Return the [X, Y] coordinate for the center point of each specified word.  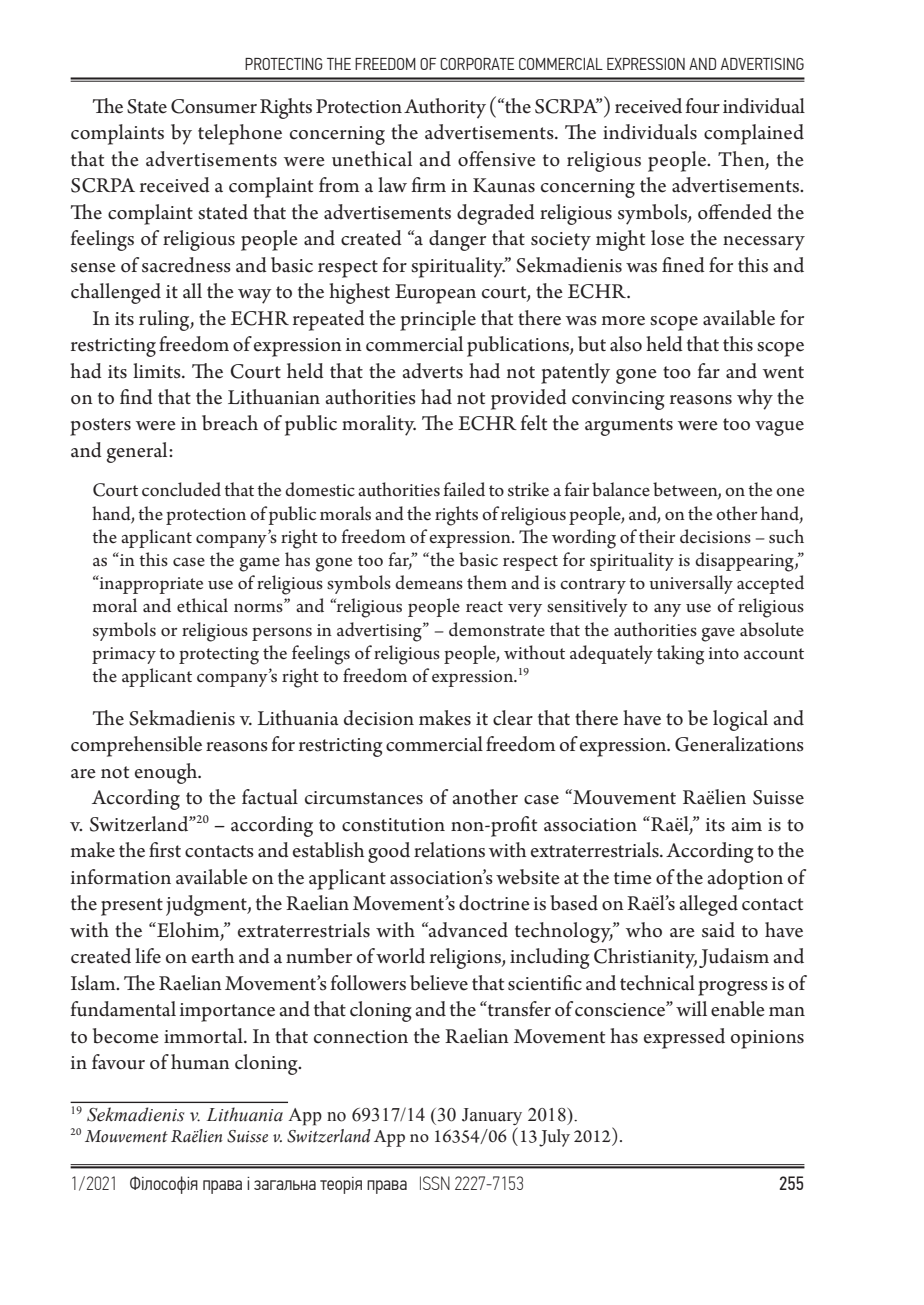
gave [718, 635]
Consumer [214, 106]
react [484, 607]
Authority [445, 108]
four [703, 106]
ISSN [435, 1183]
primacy [124, 655]
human [200, 1062]
